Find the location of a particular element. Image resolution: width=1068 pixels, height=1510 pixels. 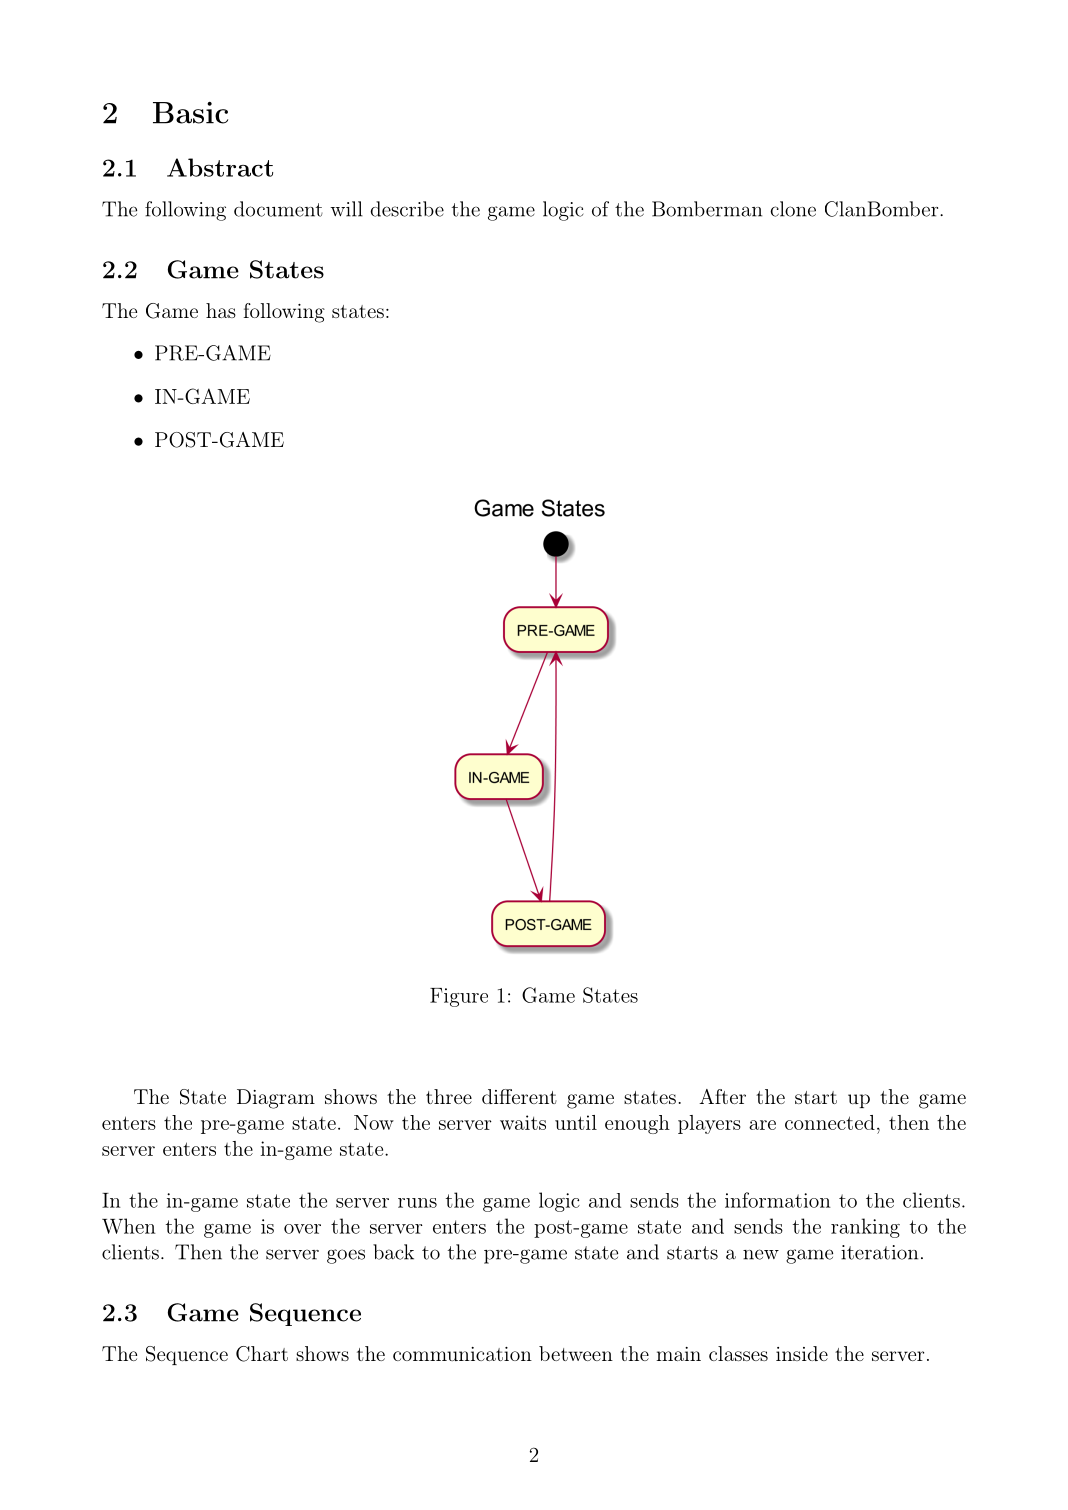

Bomberman is located at coordinates (707, 209).
